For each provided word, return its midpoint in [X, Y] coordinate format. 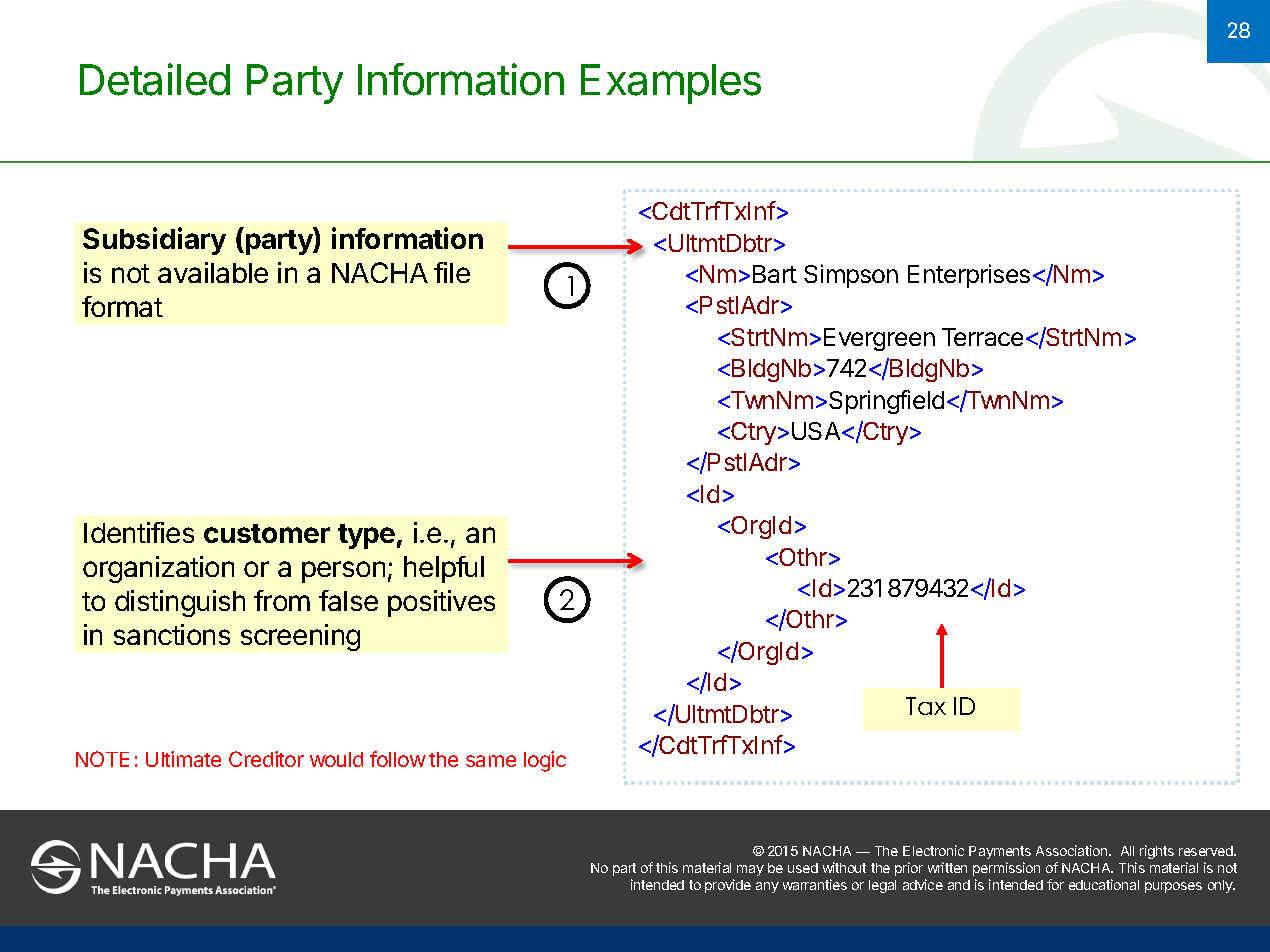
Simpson [851, 276]
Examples [671, 84]
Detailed [155, 79]
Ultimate [183, 759]
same [491, 761]
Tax [926, 706]
